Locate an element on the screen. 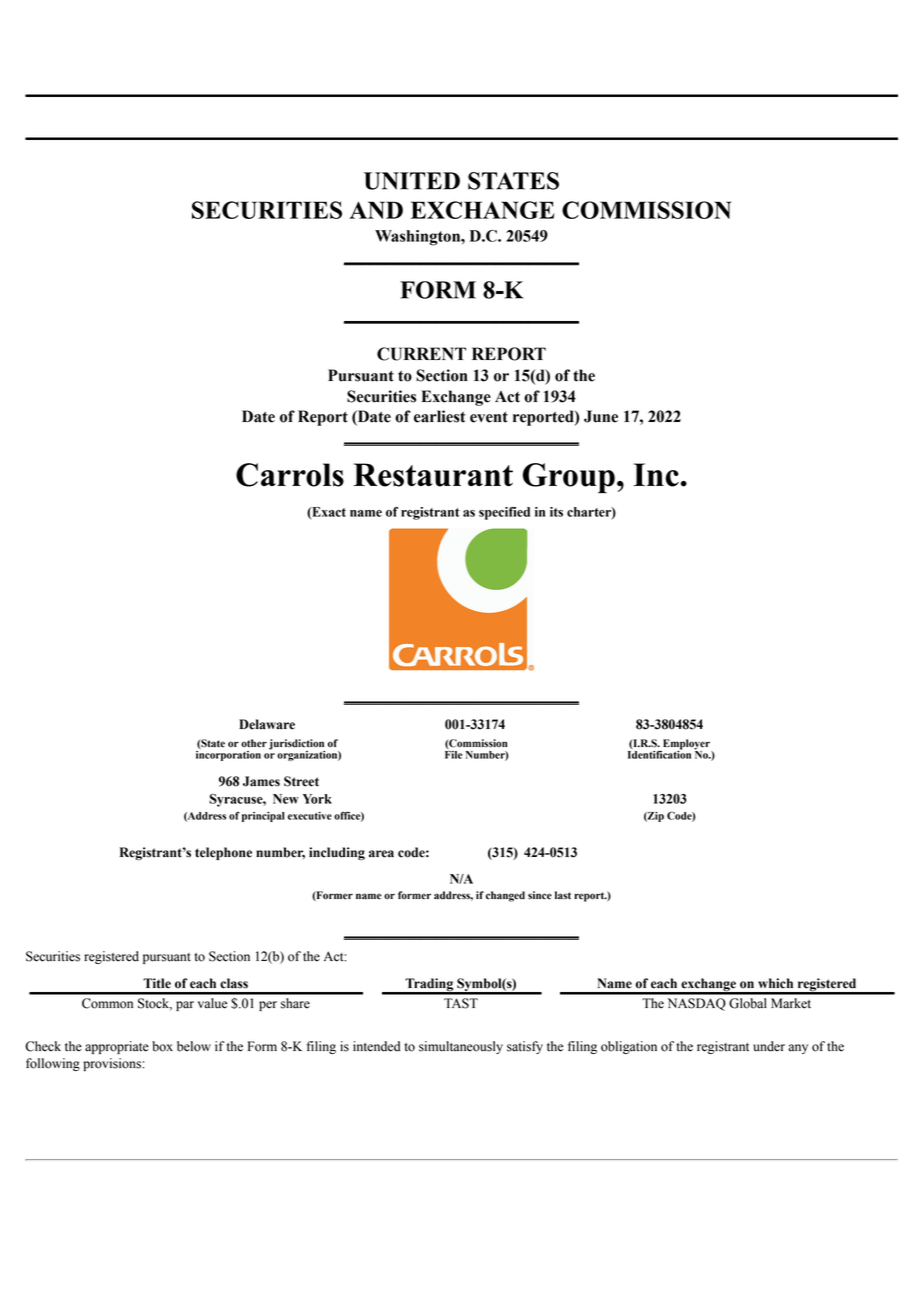  AND is located at coordinates (376, 210).
